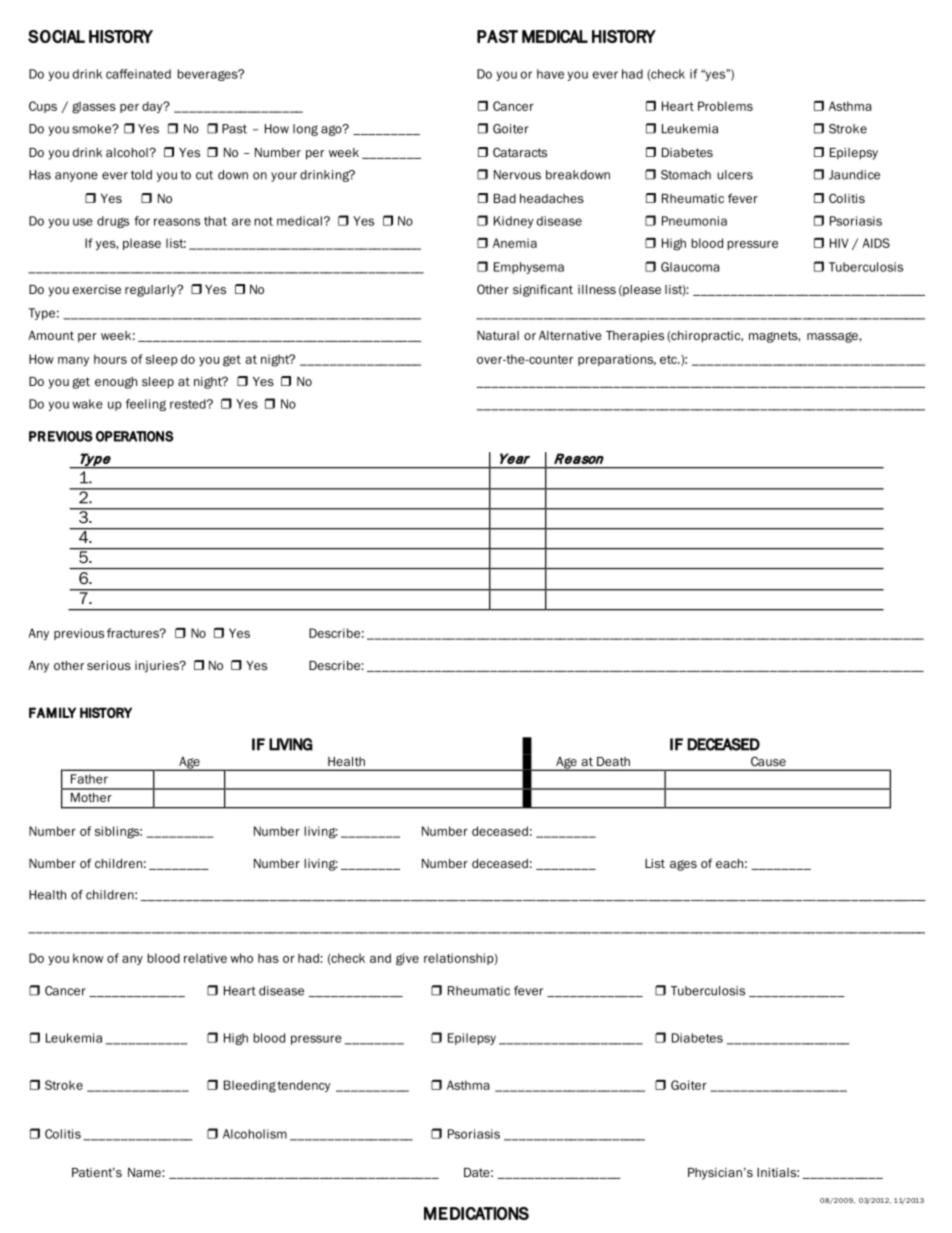  Describe the element at coordinates (134, 633) in the screenshot. I see `fractures` at that location.
